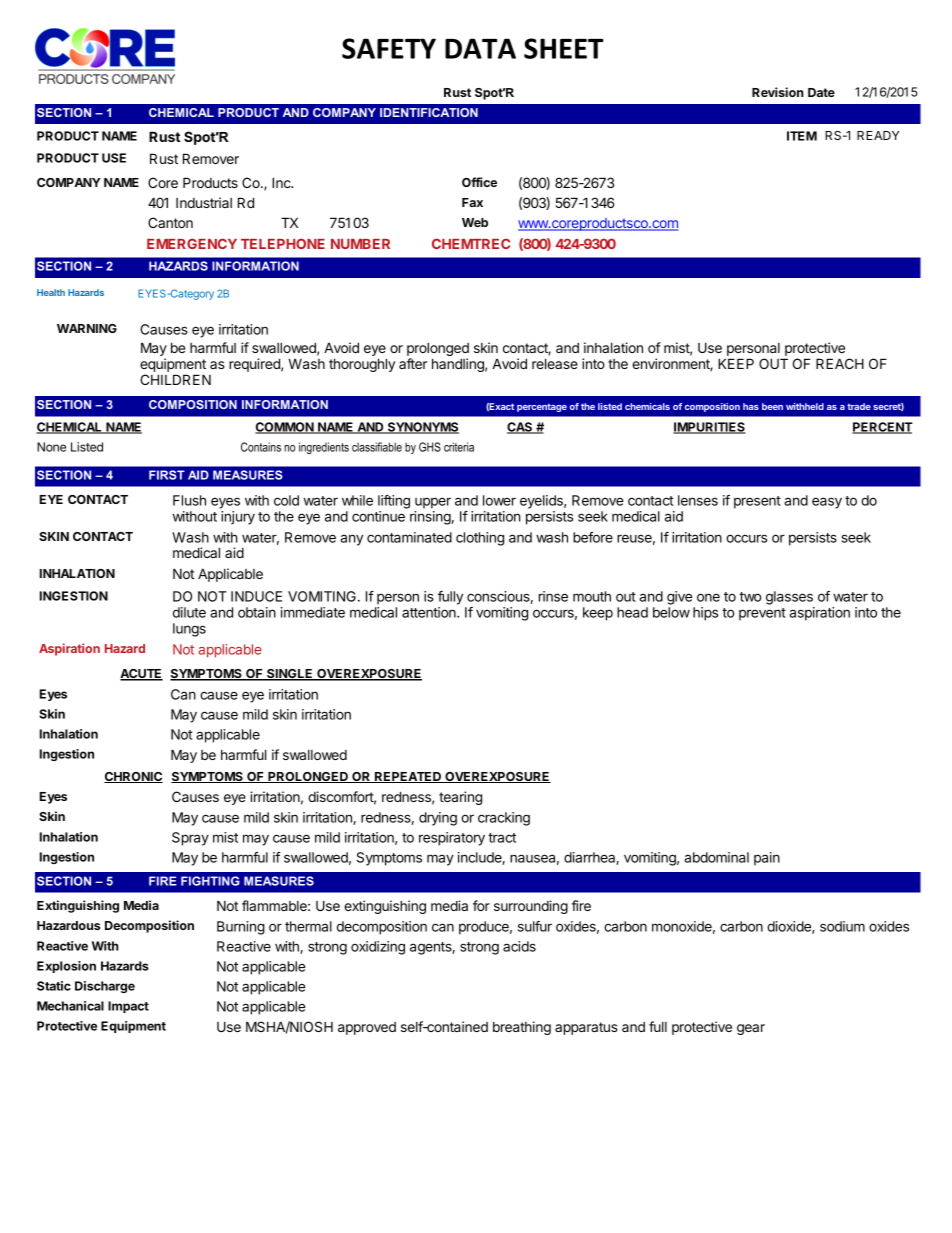  I want to click on after, so click(413, 363).
